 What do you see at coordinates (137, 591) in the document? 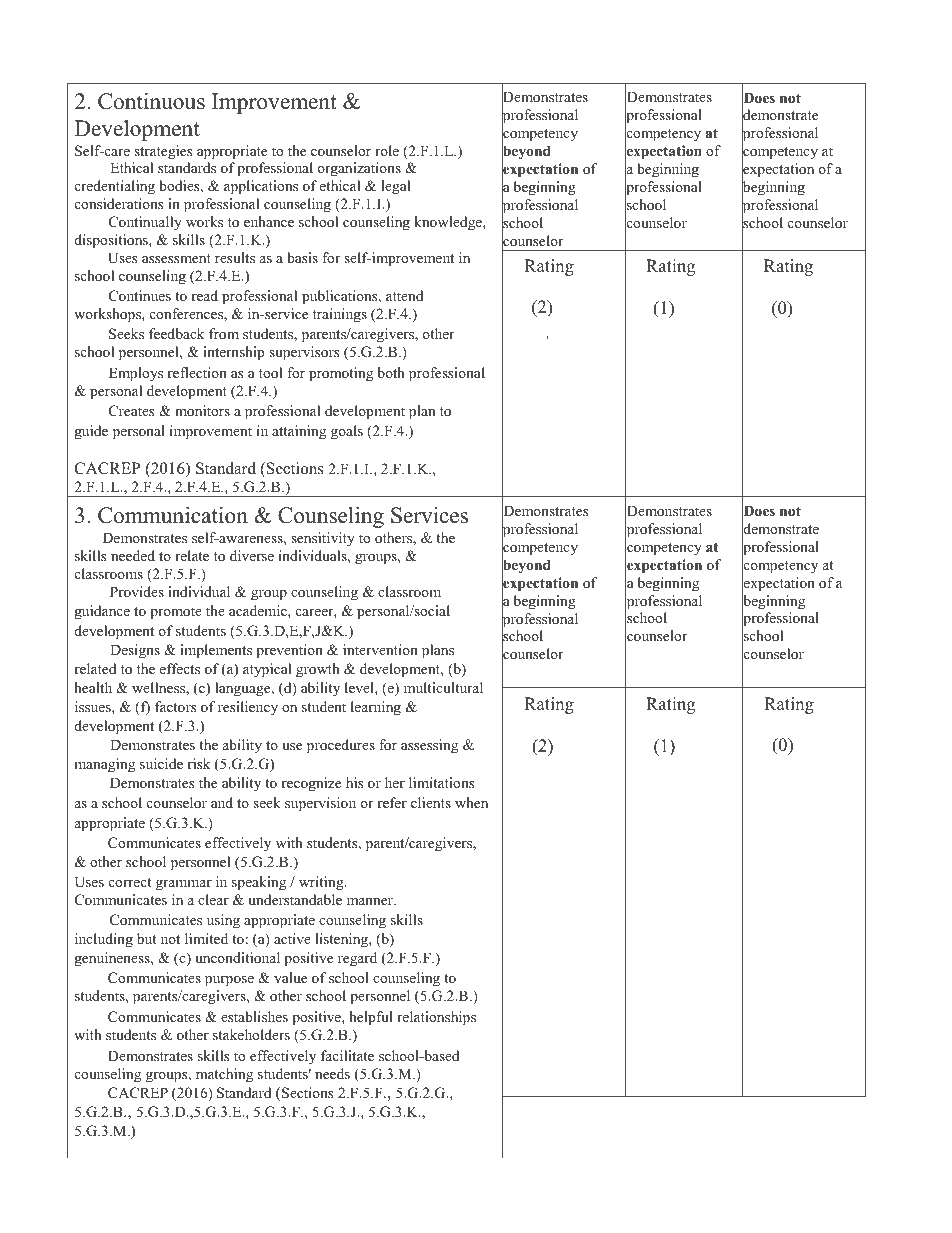
I see `Provides` at bounding box center [137, 591].
